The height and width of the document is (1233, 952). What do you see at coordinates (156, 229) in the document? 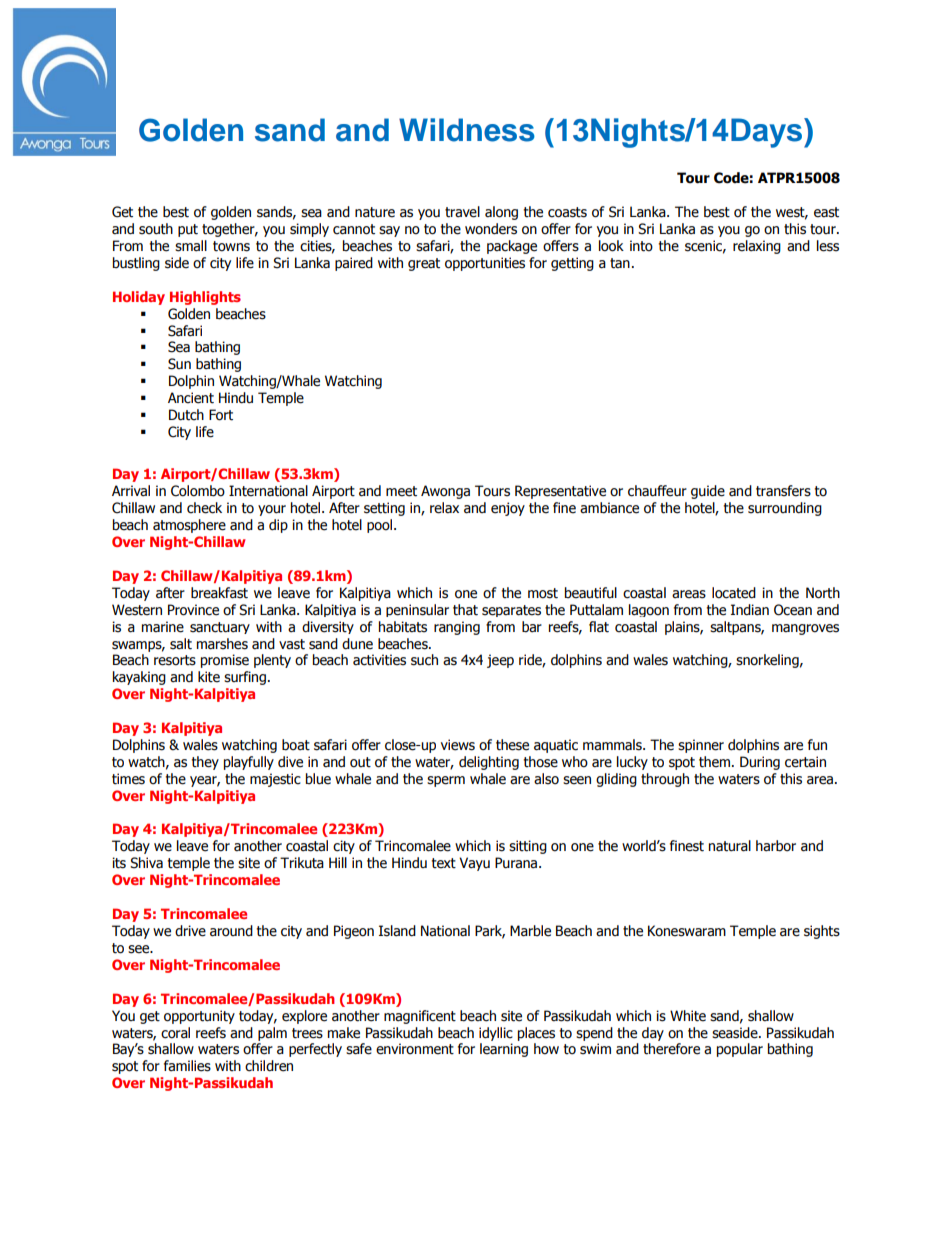
I see `south` at bounding box center [156, 229].
